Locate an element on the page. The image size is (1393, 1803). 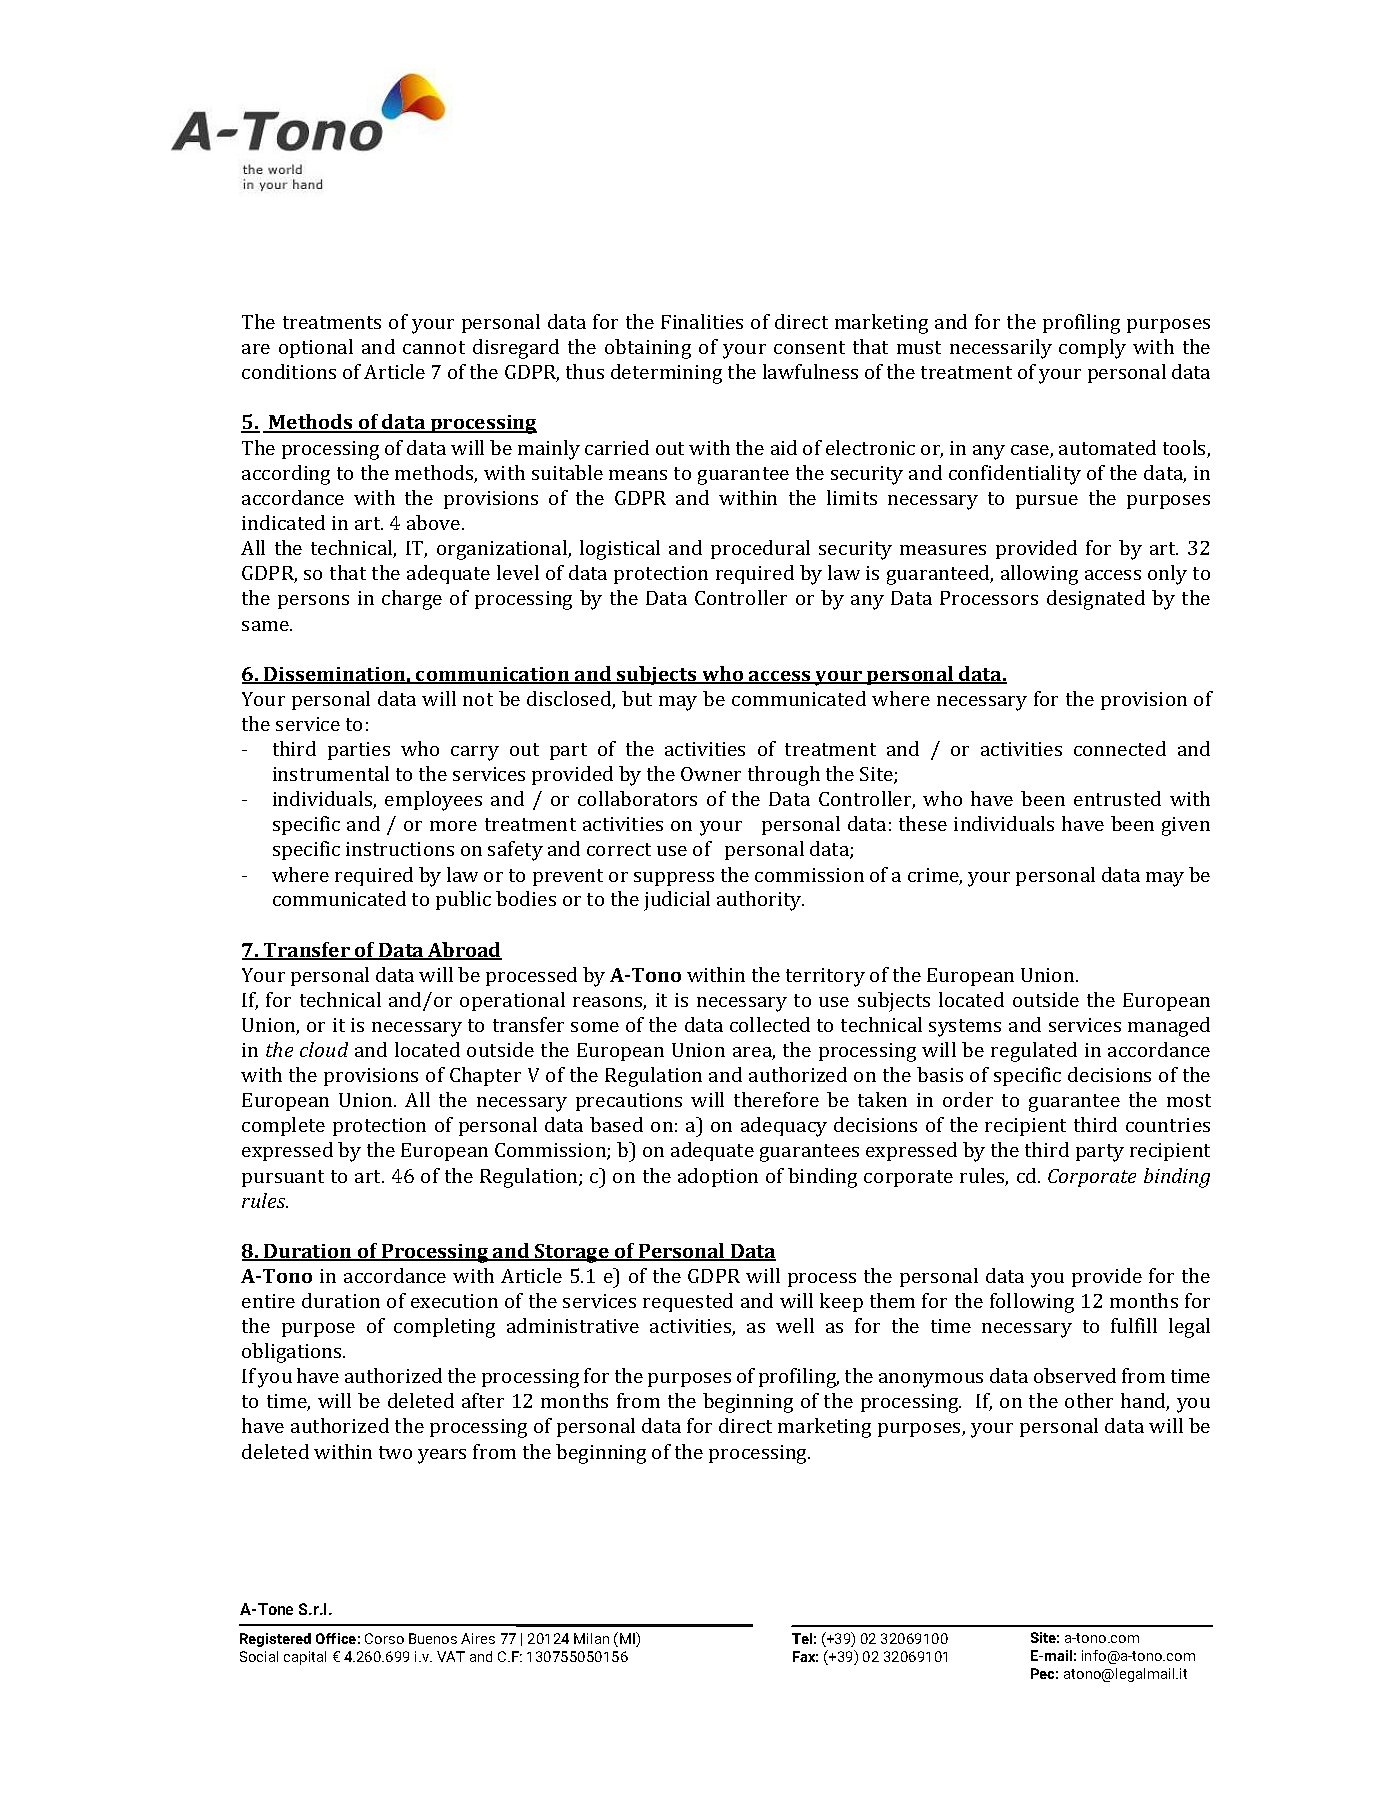
instrumental is located at coordinates (331, 773).
